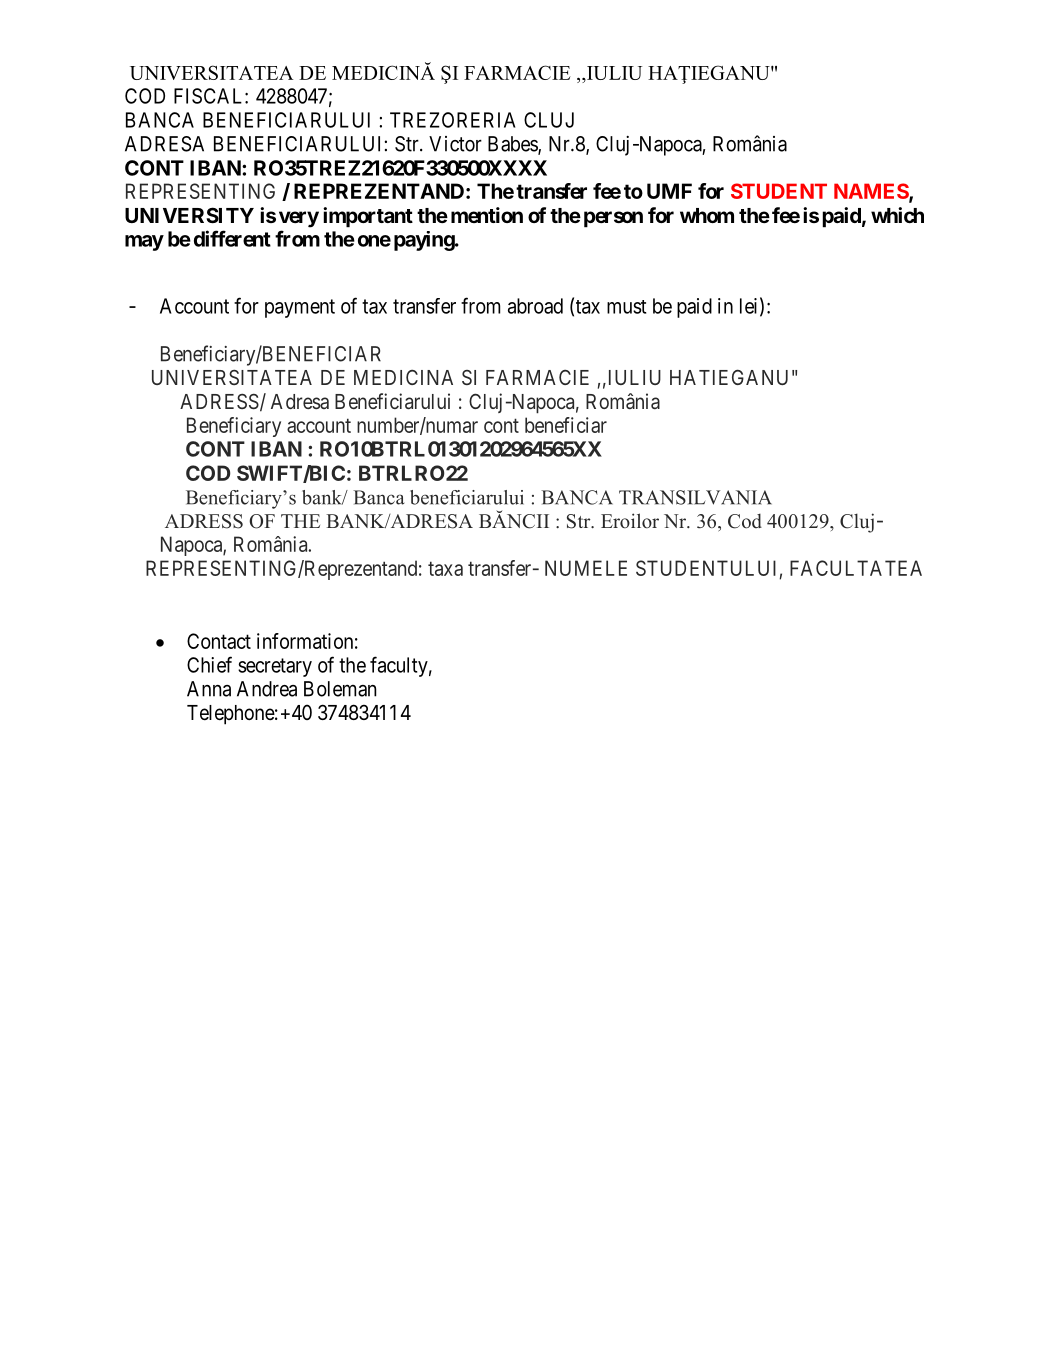 The width and height of the screenshot is (1056, 1367). Describe the element at coordinates (275, 667) in the screenshot. I see `secretary` at that location.
